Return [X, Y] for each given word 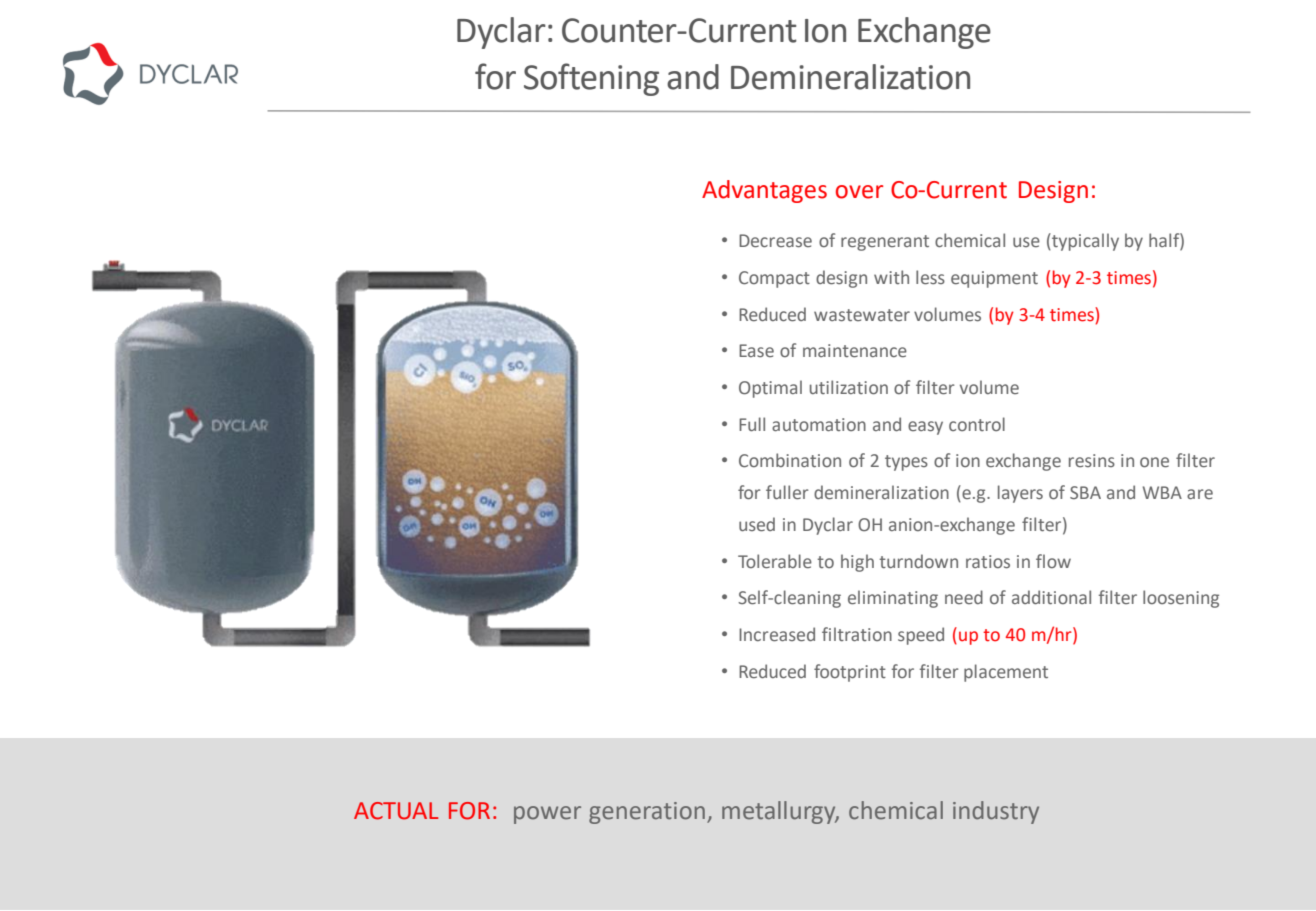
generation [647, 813]
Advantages [764, 191]
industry [996, 812]
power [547, 815]
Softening [591, 79]
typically [1084, 242]
